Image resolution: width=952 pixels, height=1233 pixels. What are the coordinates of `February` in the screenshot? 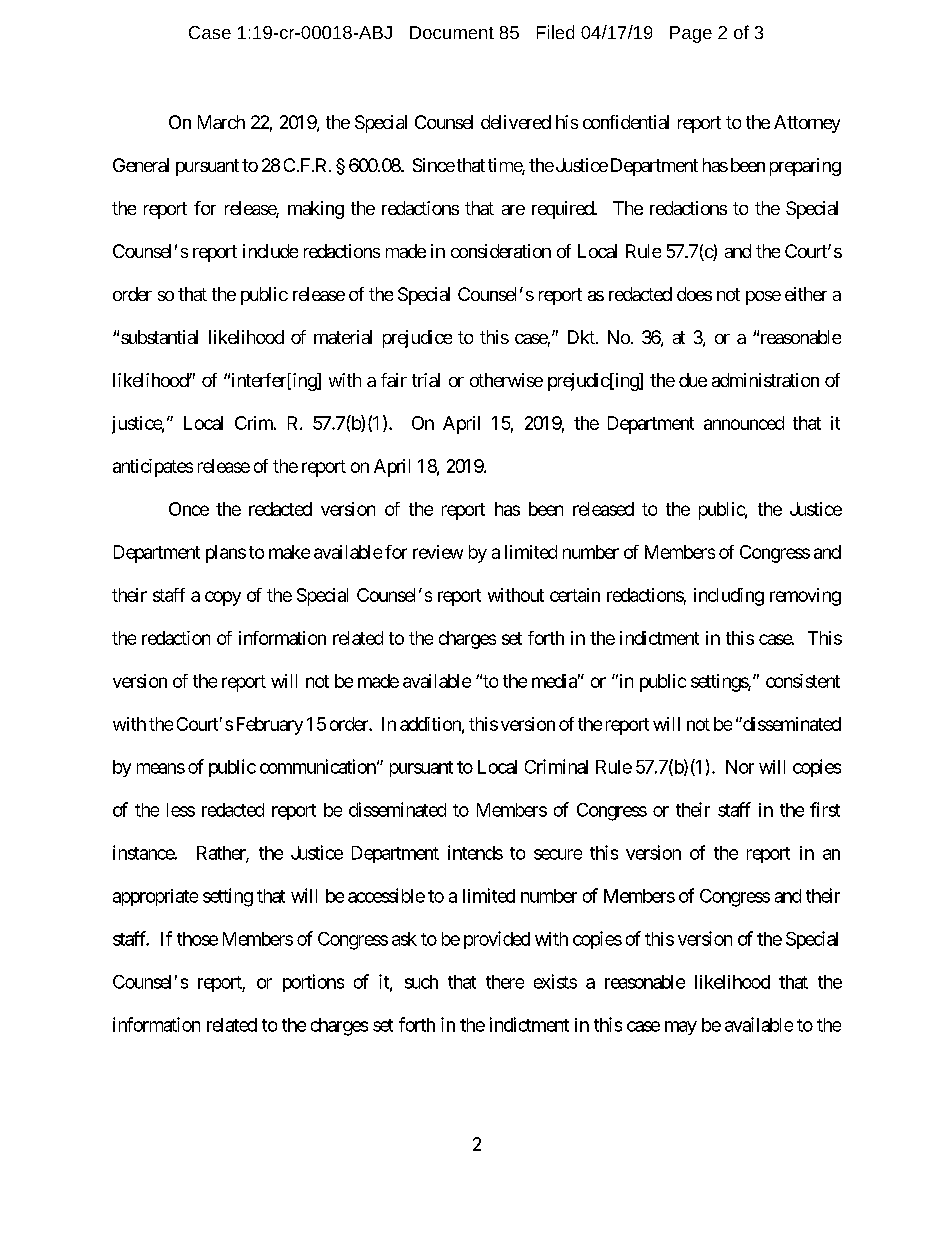 It's located at (270, 726).
